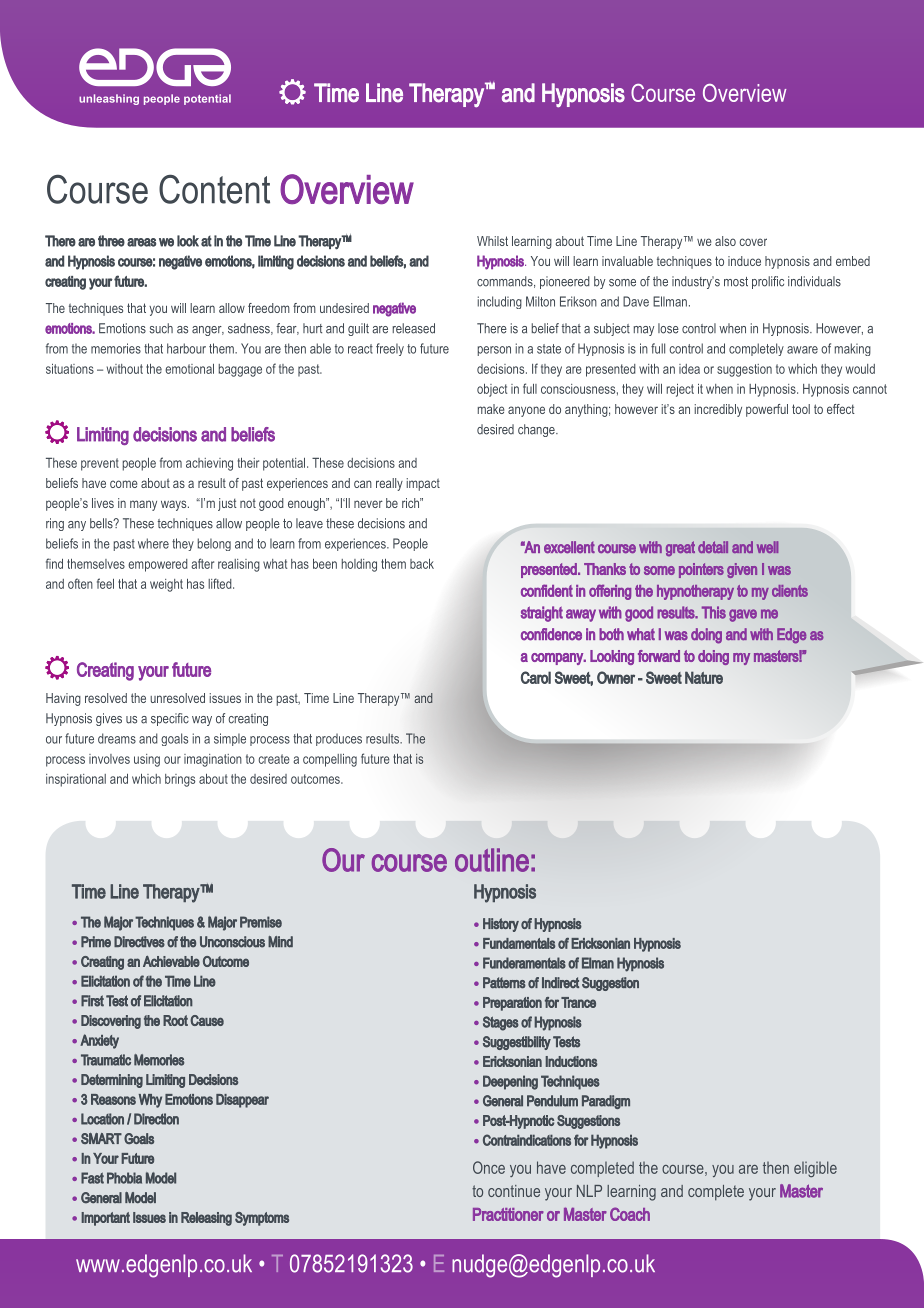 The width and height of the page is (924, 1308). I want to click on also, so click(725, 241).
